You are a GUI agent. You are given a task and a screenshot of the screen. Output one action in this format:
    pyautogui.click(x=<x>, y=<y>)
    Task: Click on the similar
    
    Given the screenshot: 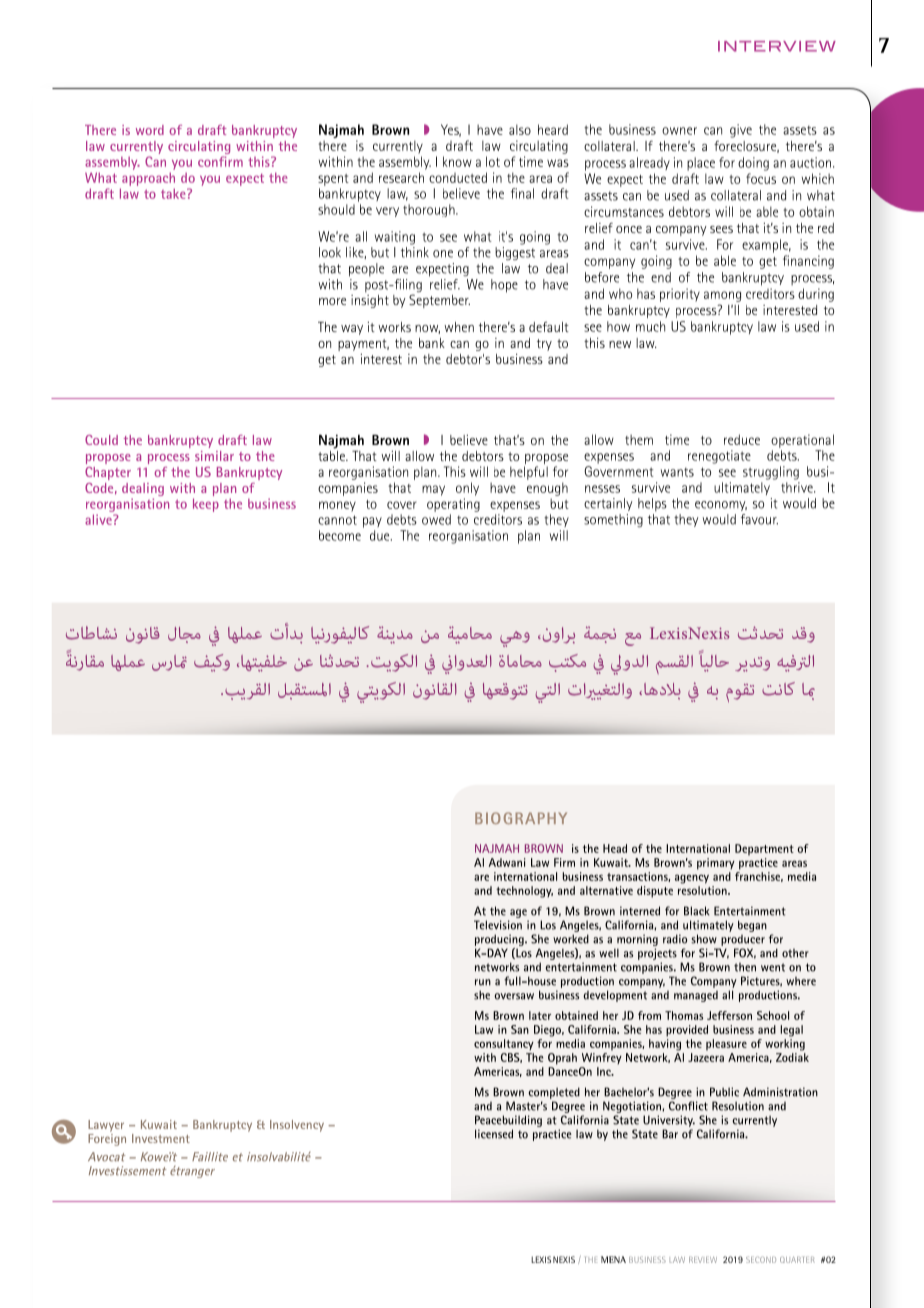 What is the action you would take?
    pyautogui.click(x=214, y=456)
